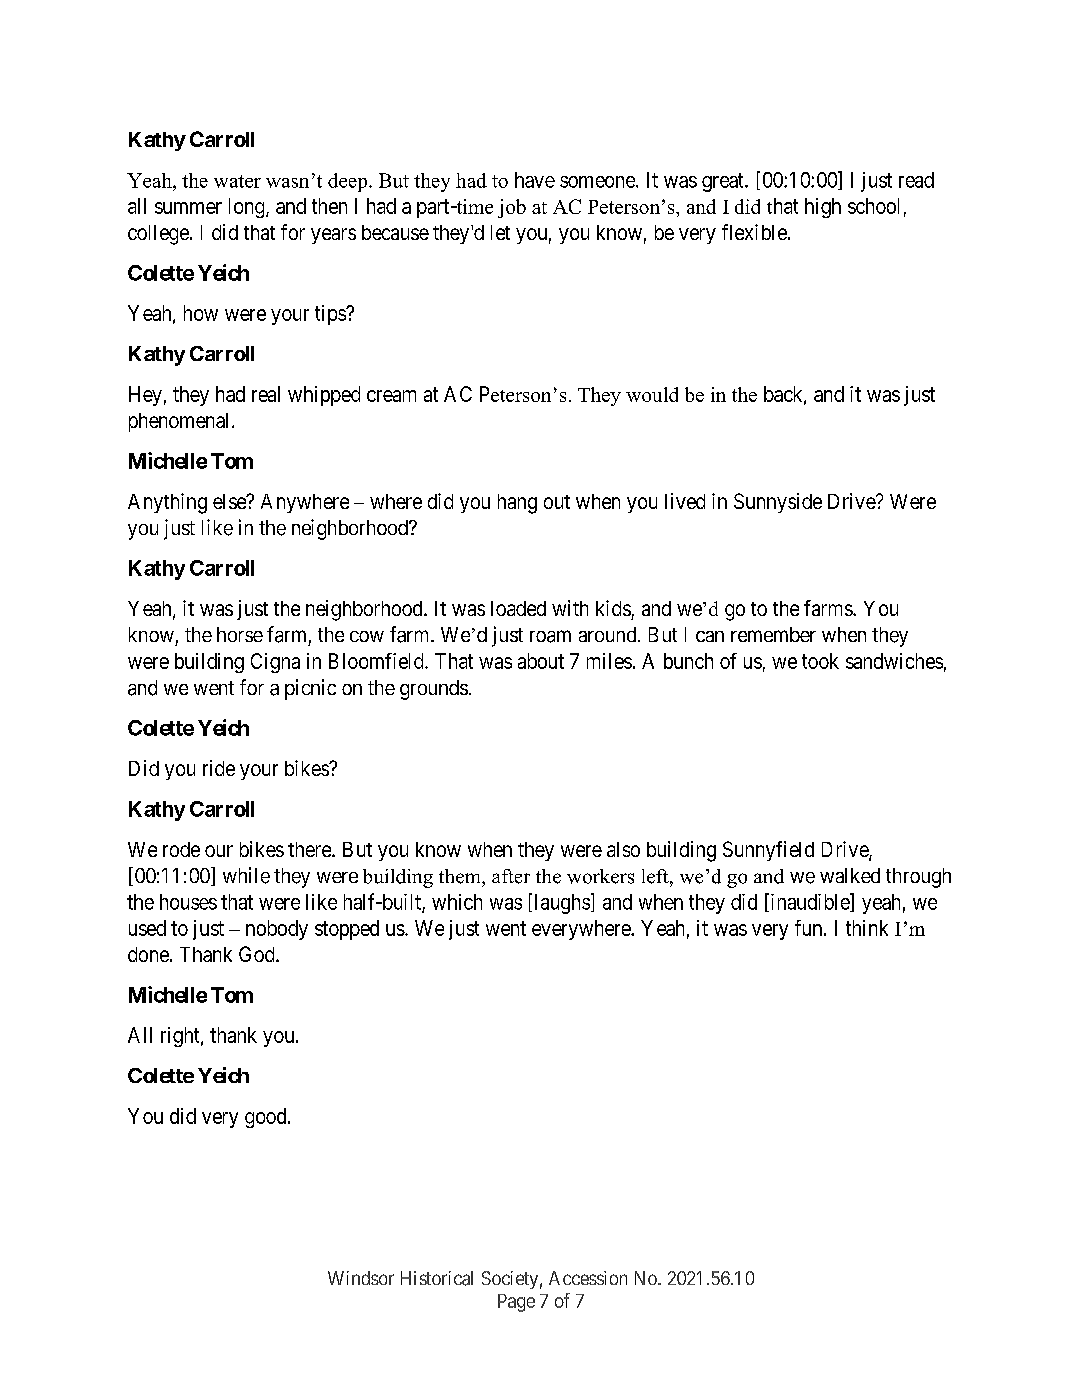 This image has width=1081, height=1399. Describe the element at coordinates (823, 208) in the image. I see `high` at that location.
